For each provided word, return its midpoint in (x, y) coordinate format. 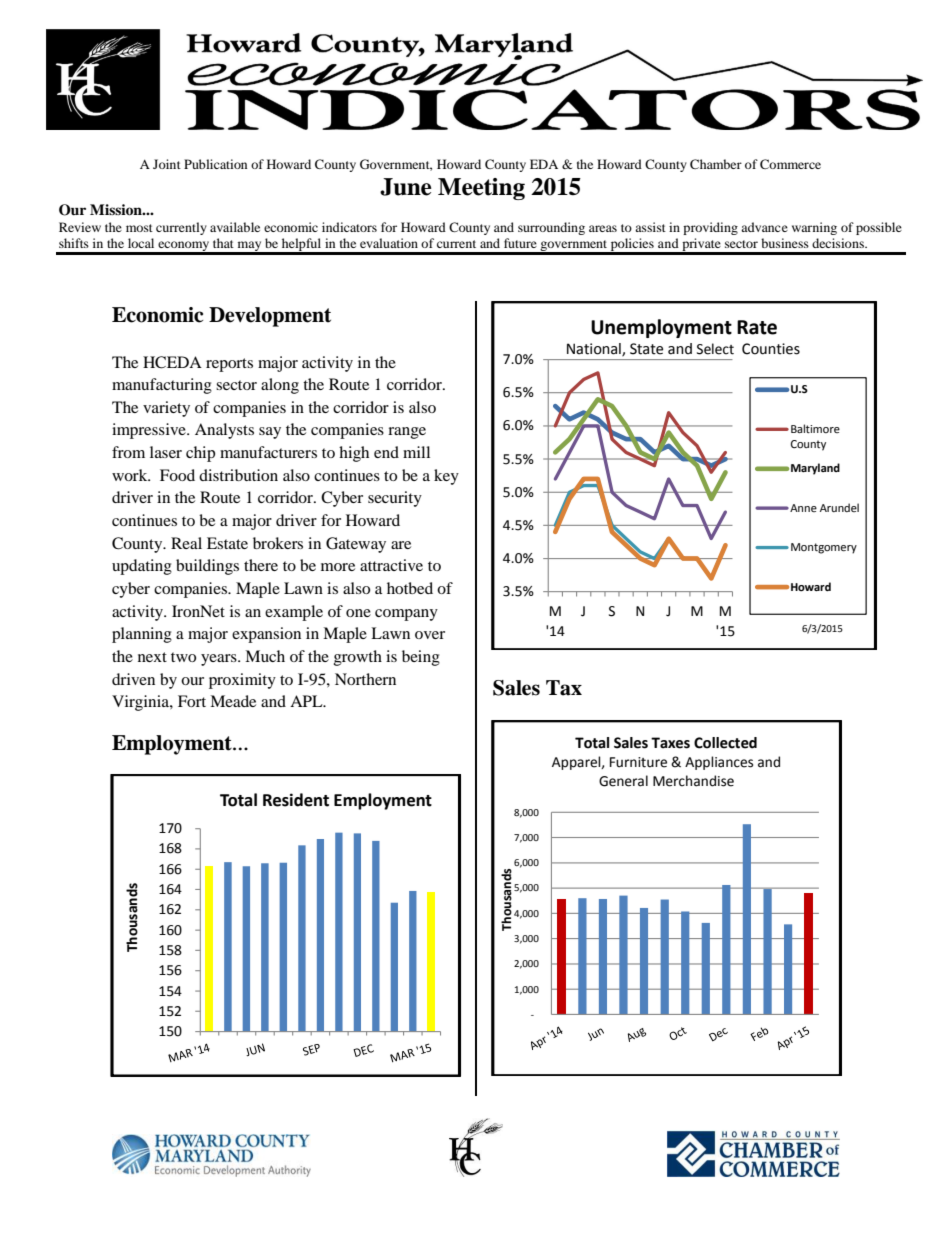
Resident (296, 800)
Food (177, 475)
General (623, 781)
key (446, 477)
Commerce (790, 164)
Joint (167, 164)
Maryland (815, 469)
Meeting (481, 189)
